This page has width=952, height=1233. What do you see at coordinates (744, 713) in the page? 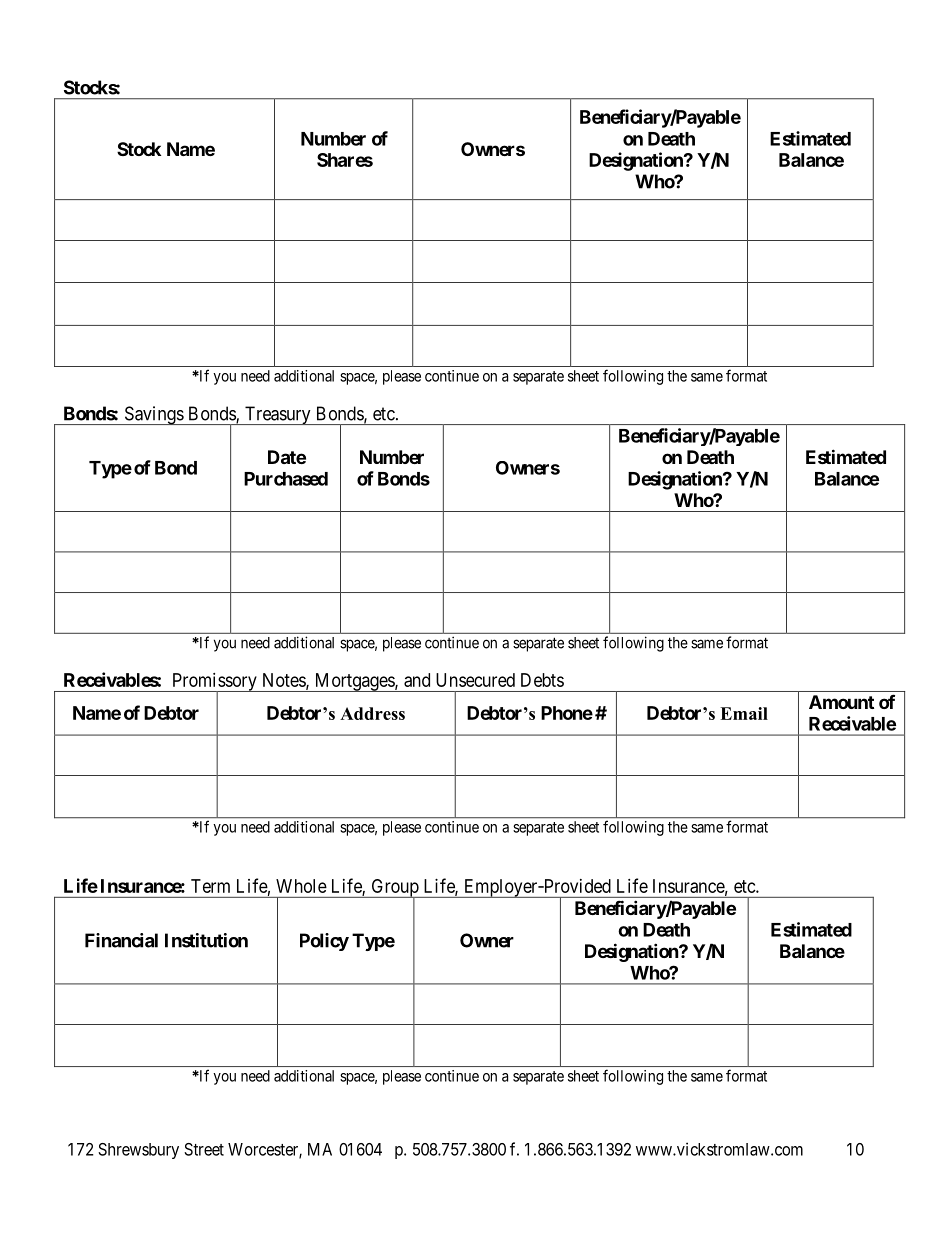
I see `Email` at bounding box center [744, 713].
